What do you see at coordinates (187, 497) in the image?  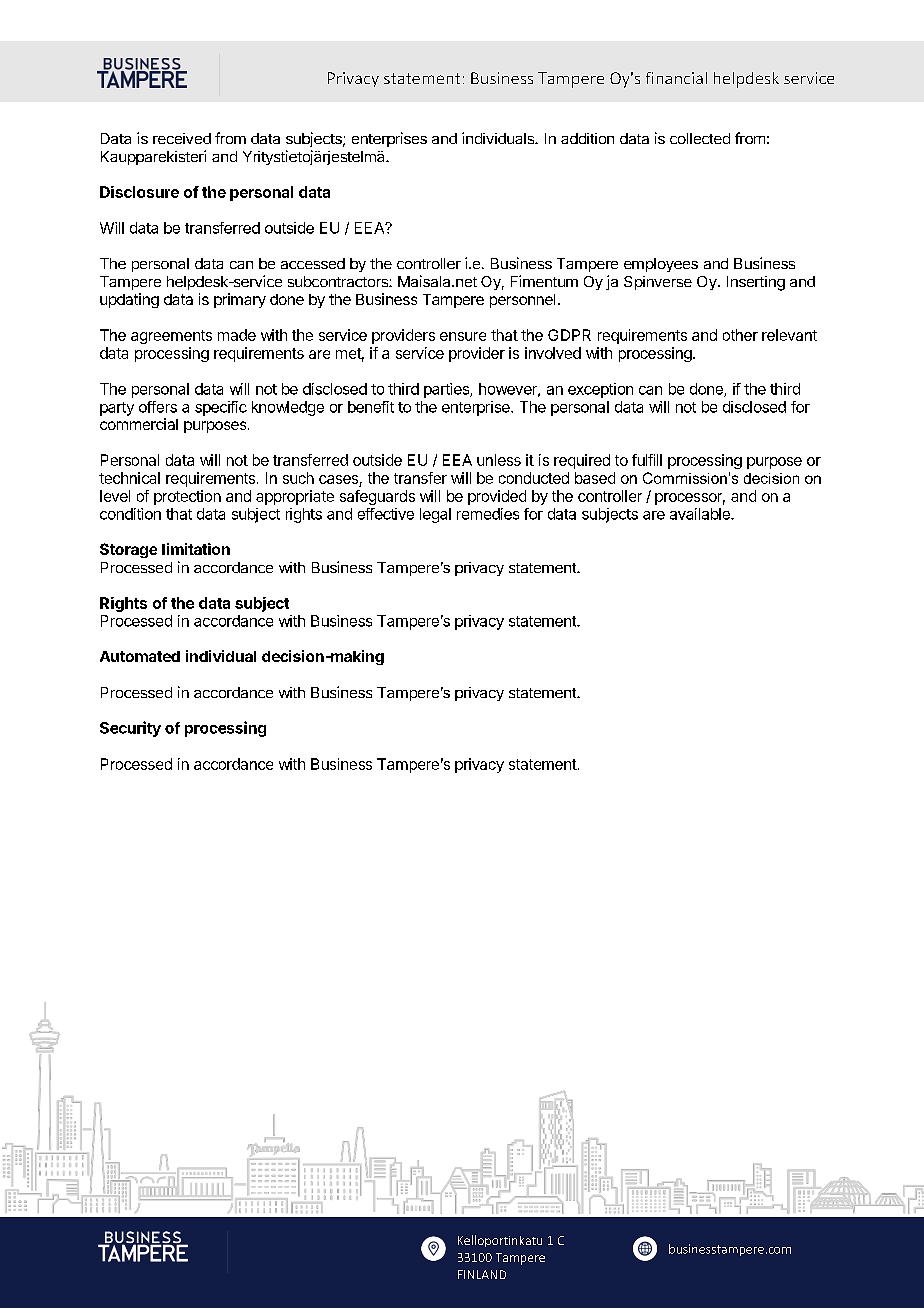 I see `protection` at bounding box center [187, 497].
